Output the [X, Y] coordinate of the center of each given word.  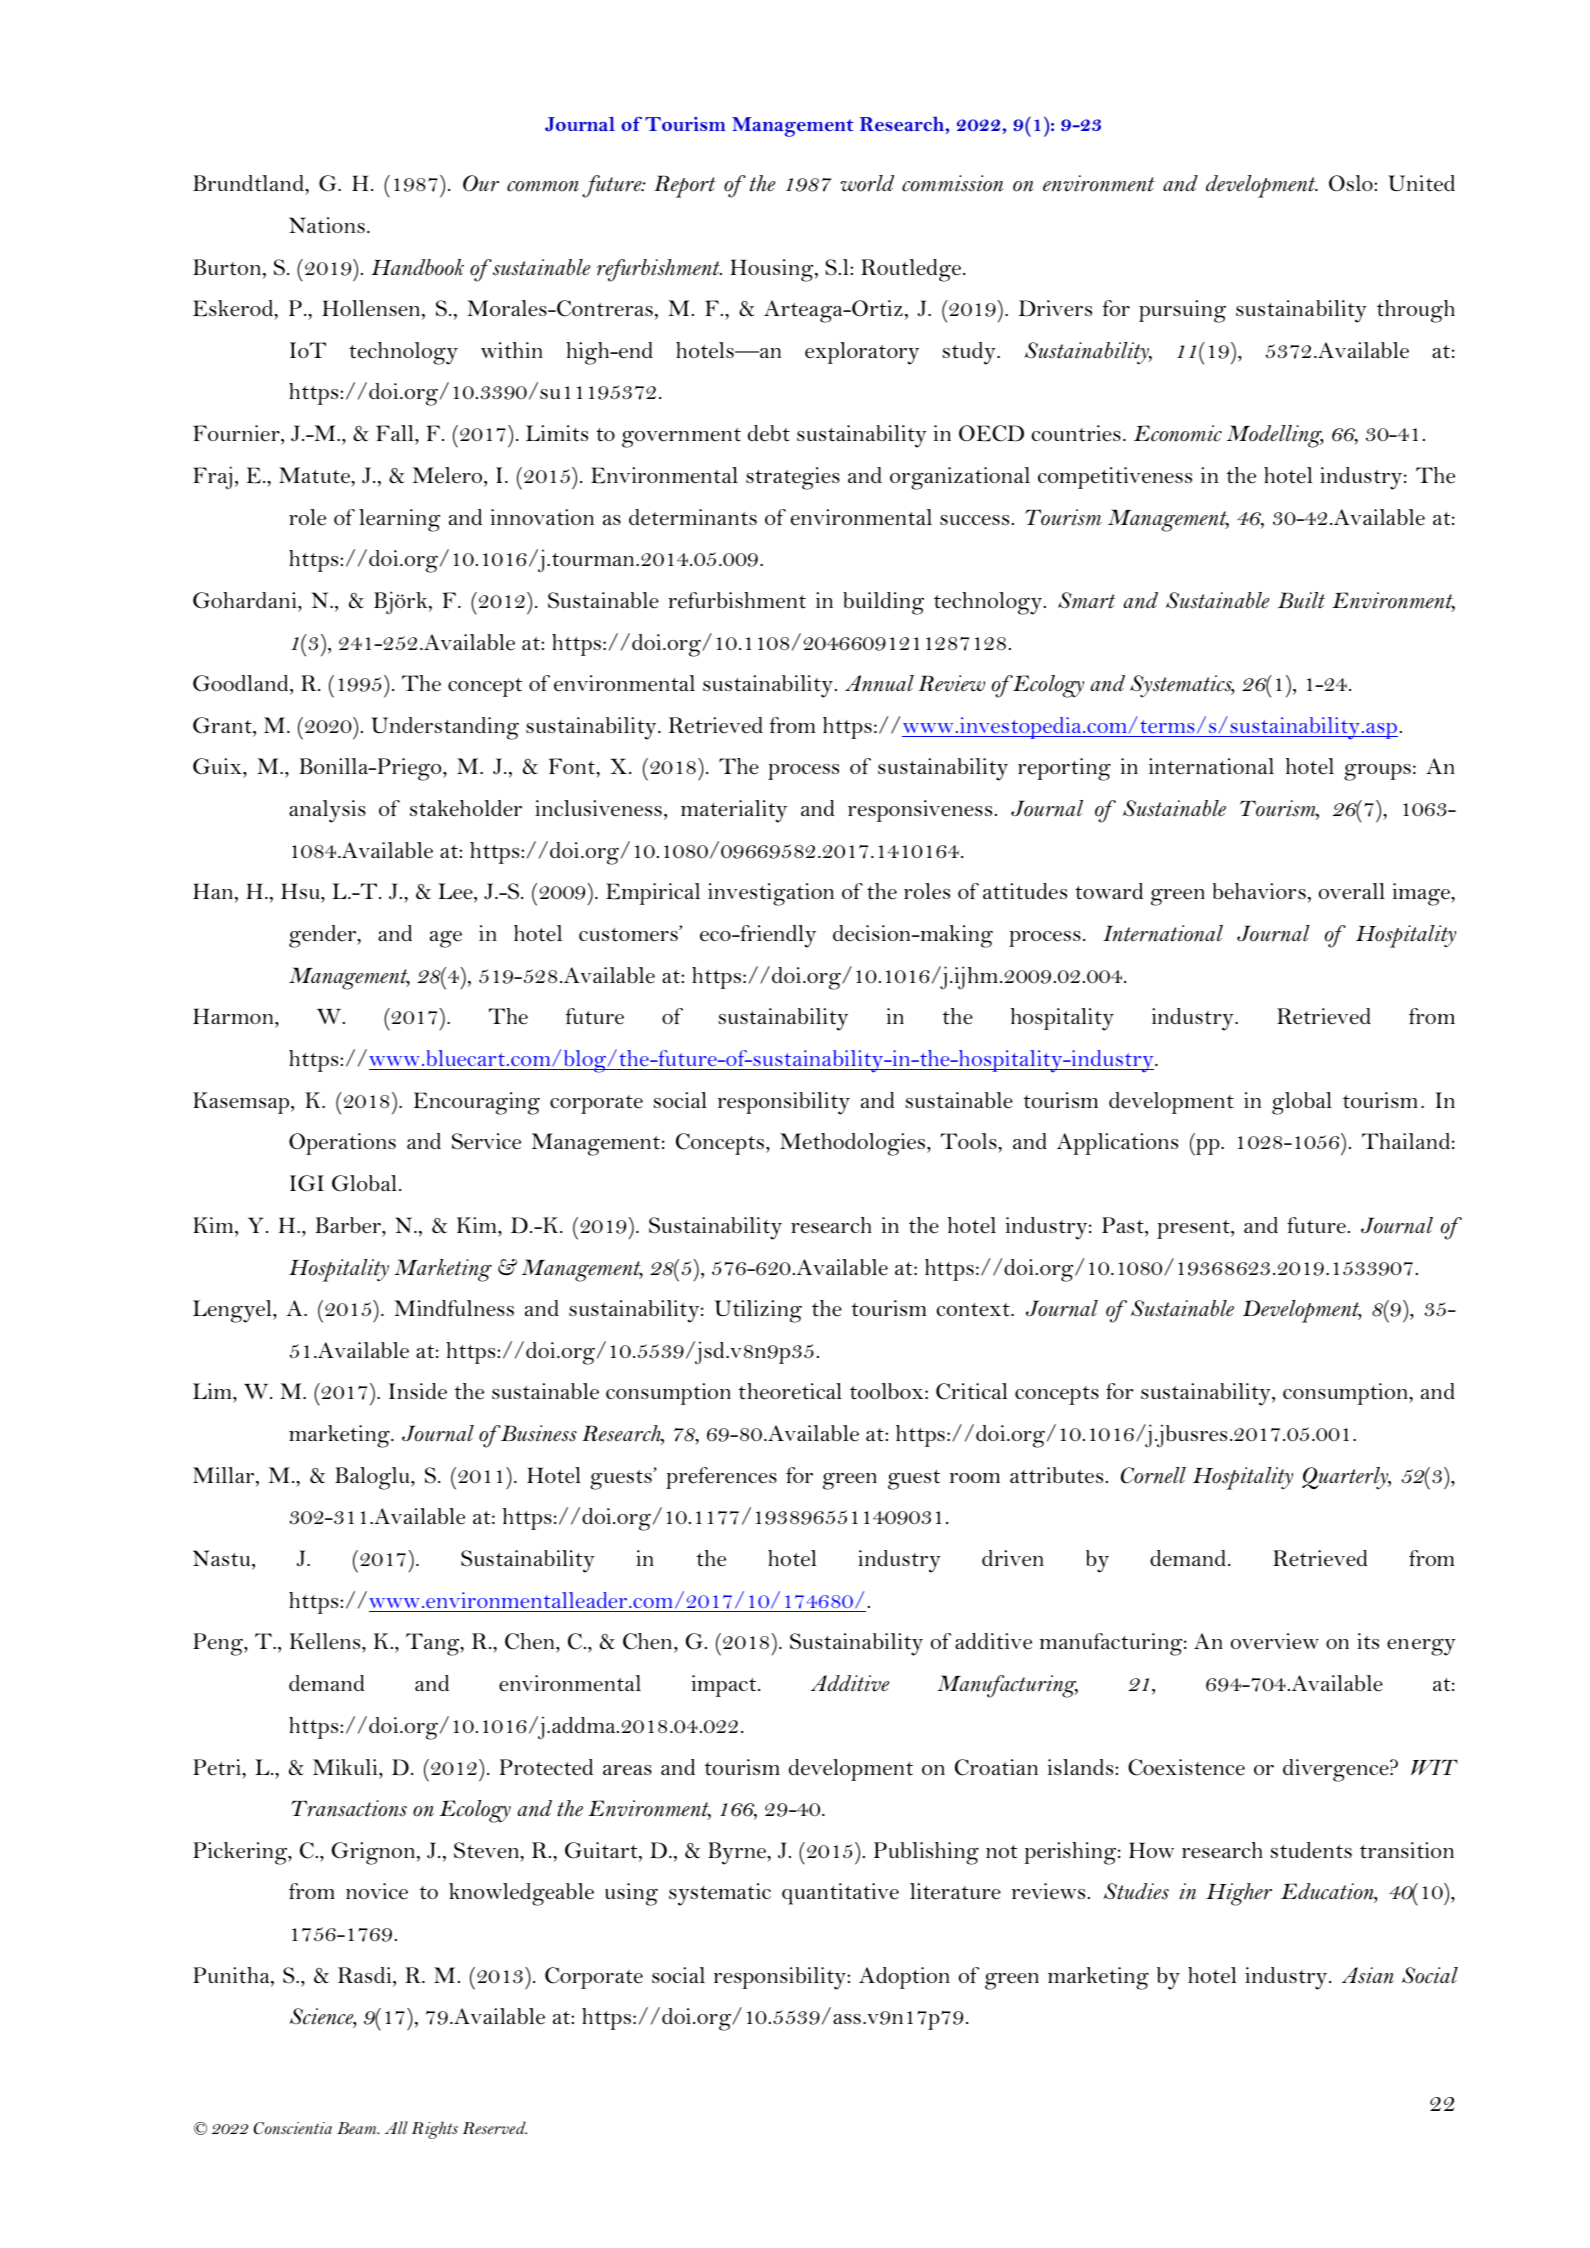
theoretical [790, 1391]
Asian [1368, 1975]
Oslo [1352, 183]
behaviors [1259, 891]
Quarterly [1346, 1478]
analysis [327, 811]
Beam [358, 2128]
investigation [771, 894]
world [867, 183]
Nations [327, 225]
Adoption [904, 1978]
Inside [418, 1391]
